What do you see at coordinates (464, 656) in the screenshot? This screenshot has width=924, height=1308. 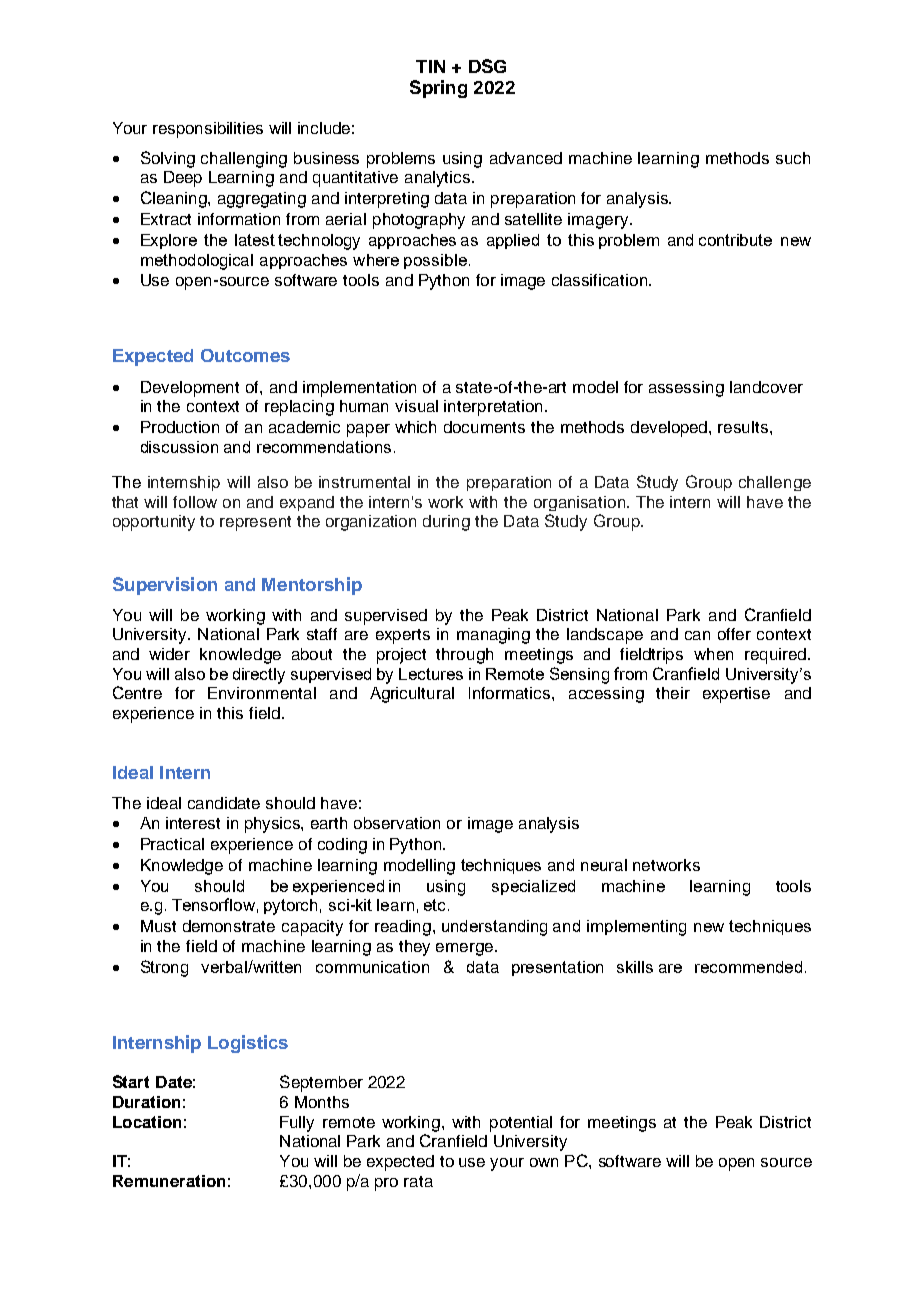 I see `through` at bounding box center [464, 656].
